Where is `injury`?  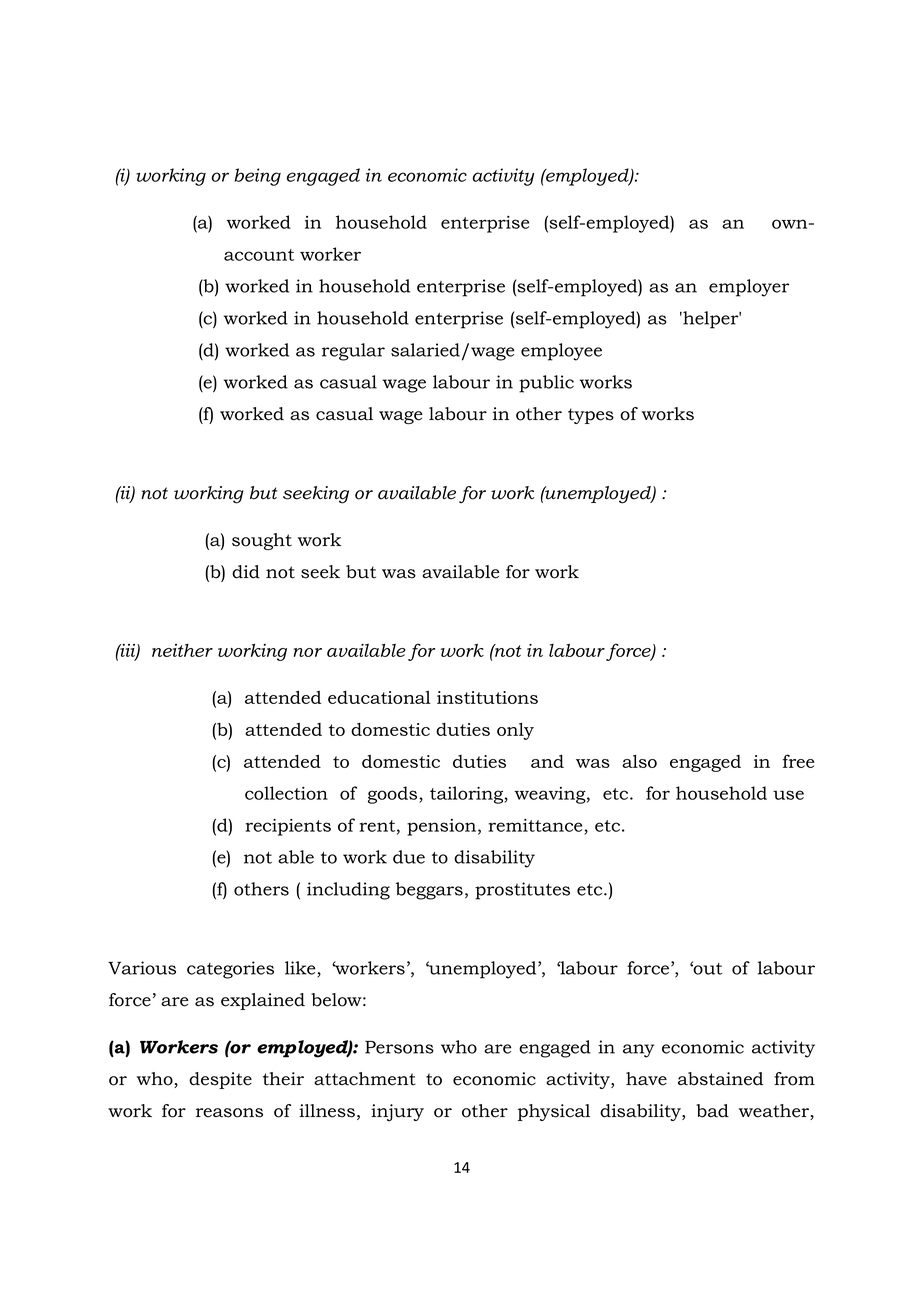 injury is located at coordinates (397, 1113).
